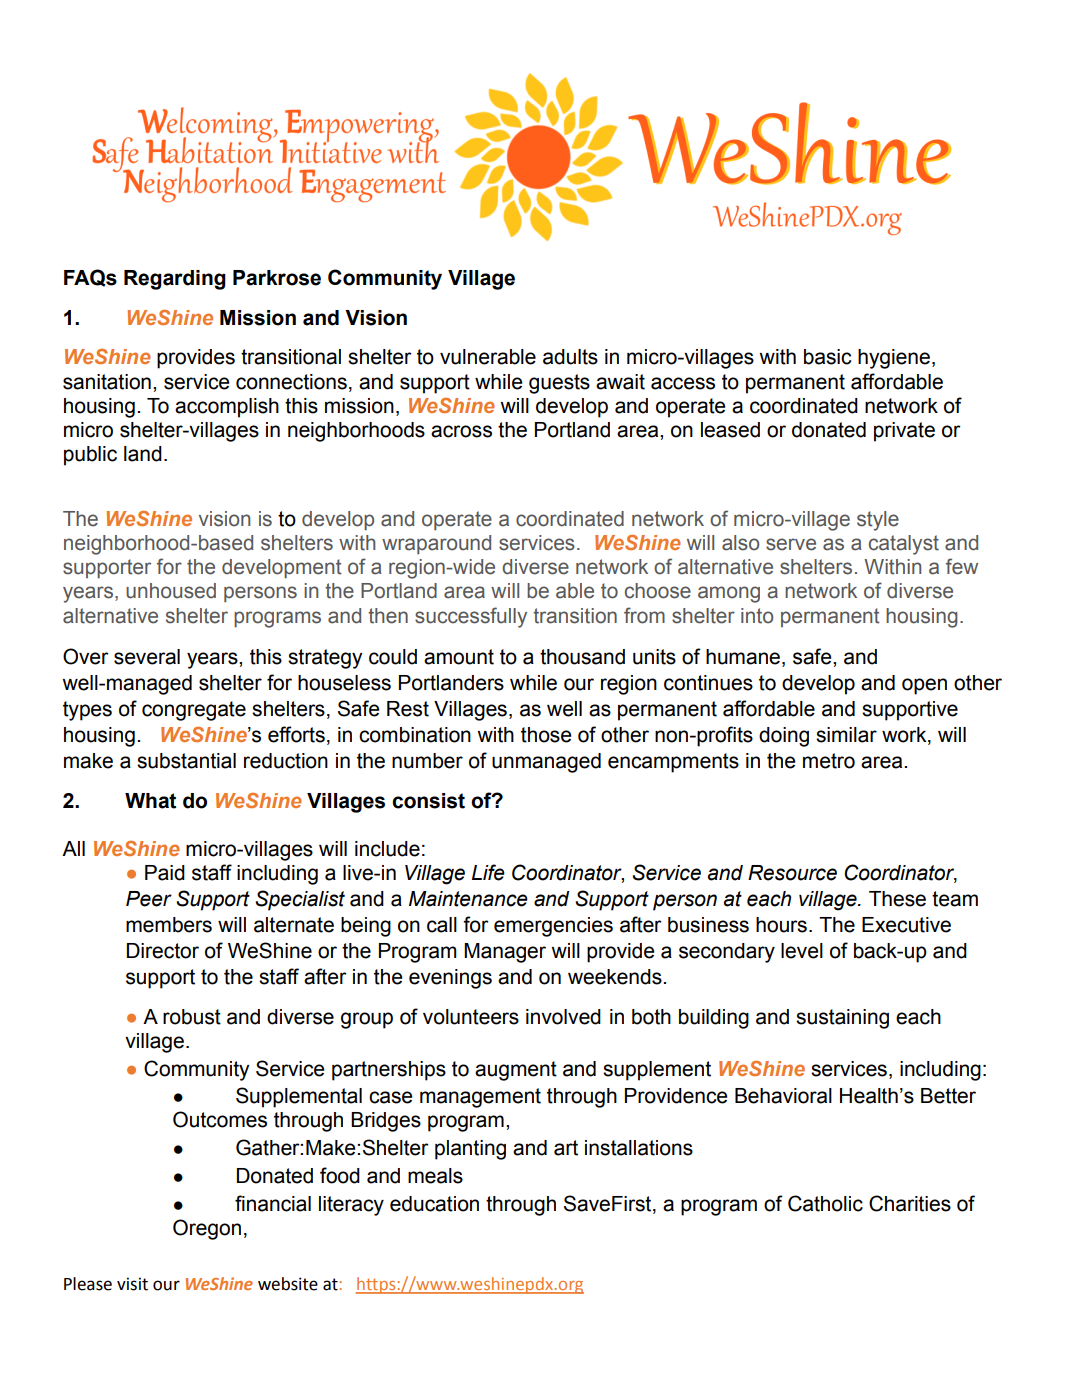 The image size is (1067, 1381). What do you see at coordinates (570, 357) in the screenshot?
I see `adults` at bounding box center [570, 357].
